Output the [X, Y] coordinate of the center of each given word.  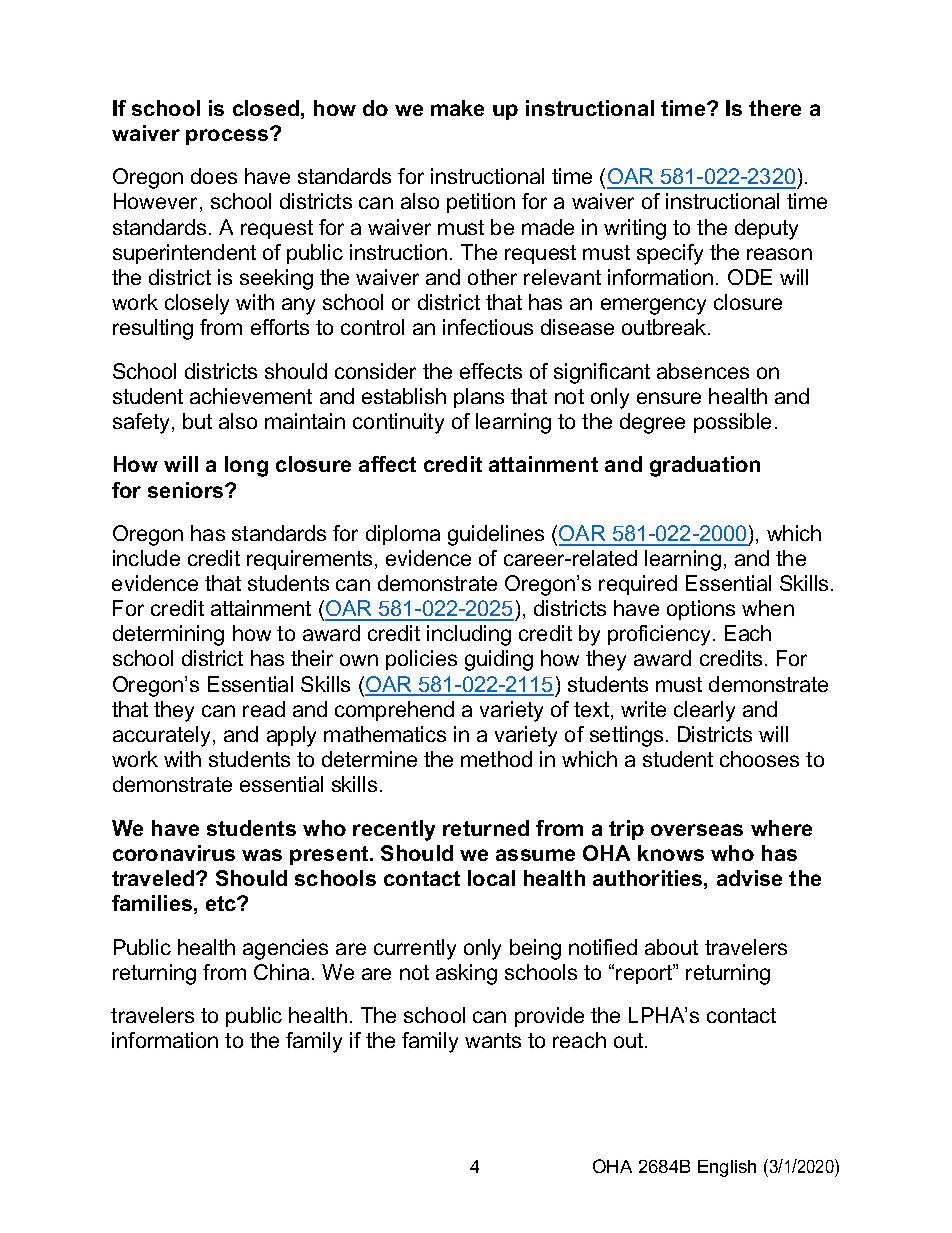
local [491, 878]
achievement [251, 396]
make [457, 108]
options [701, 610]
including [469, 635]
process [228, 136]
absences [703, 371]
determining [168, 635]
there [775, 108]
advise [749, 878]
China [281, 972]
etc [222, 903]
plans [479, 398]
